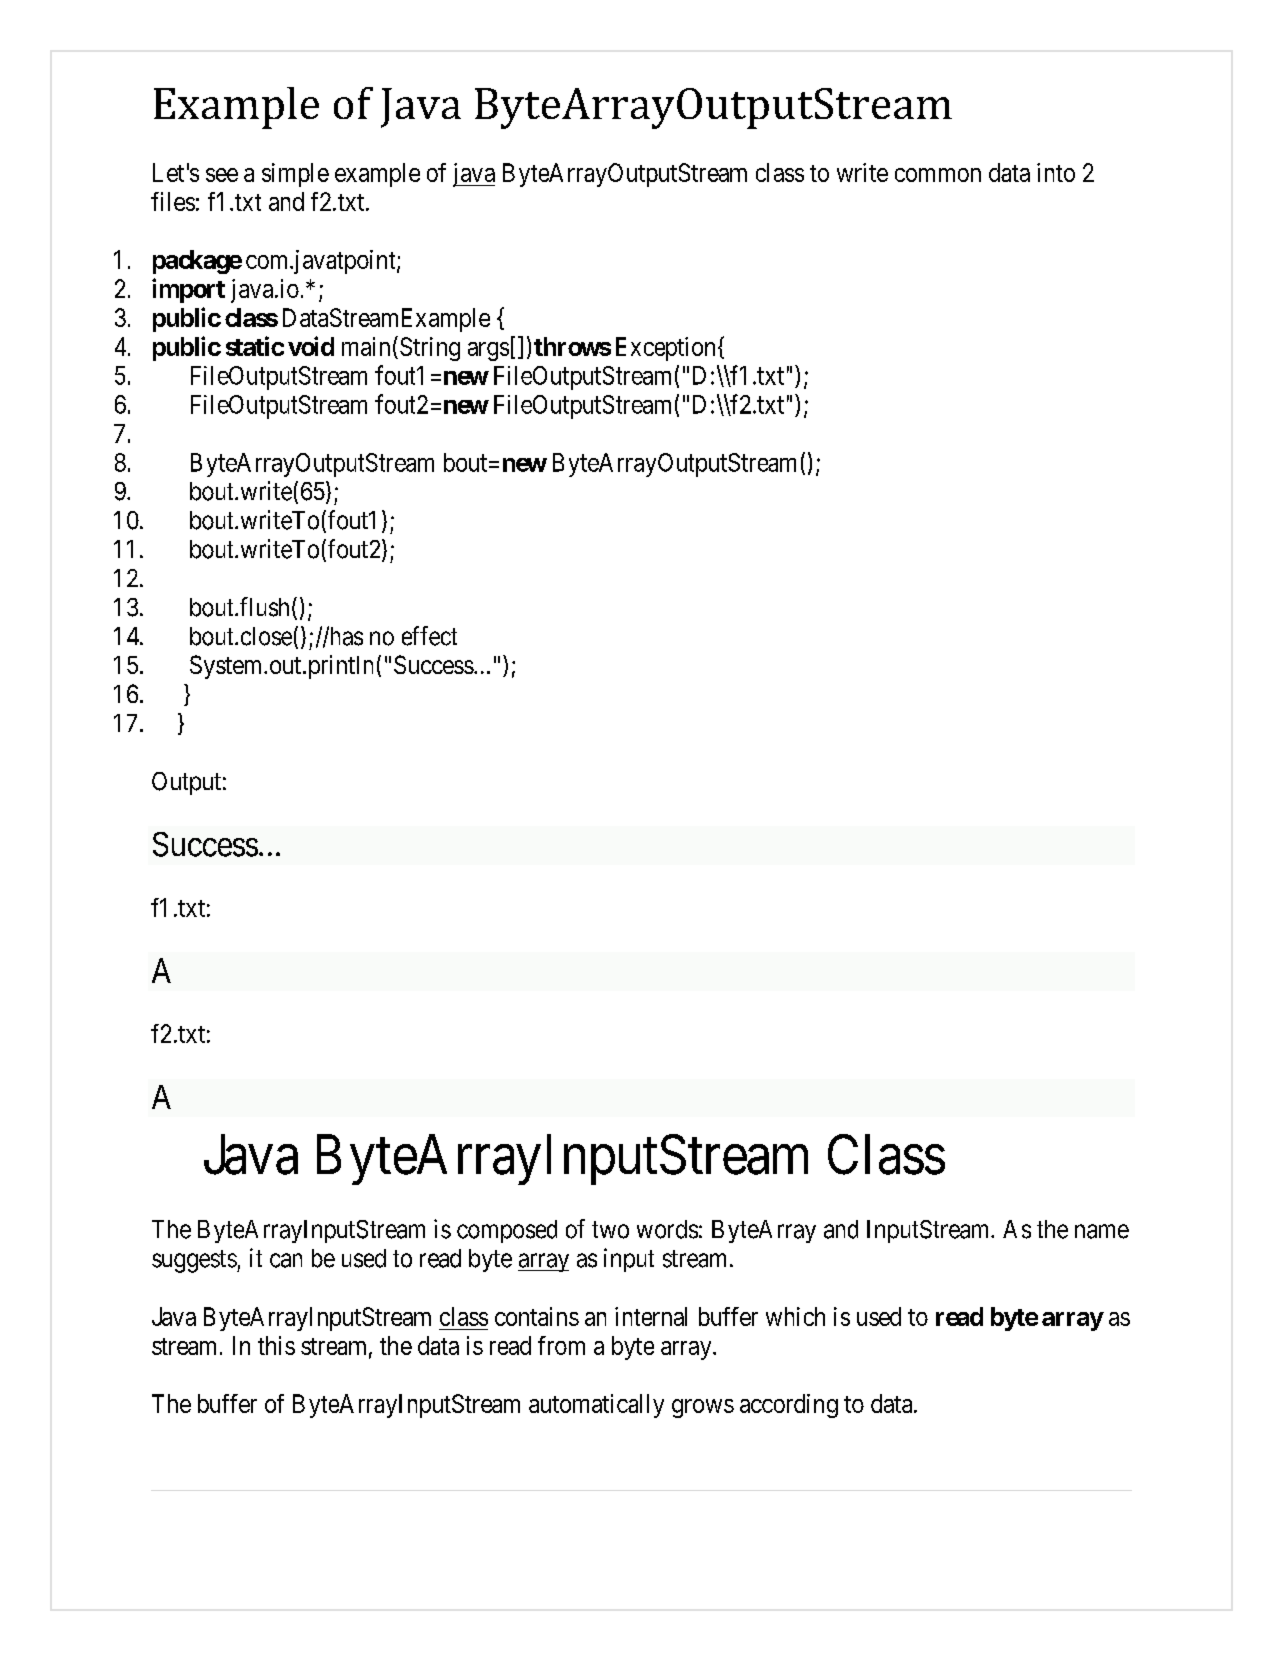 This screenshot has width=1283, height=1661. I want to click on contains, so click(537, 1316).
